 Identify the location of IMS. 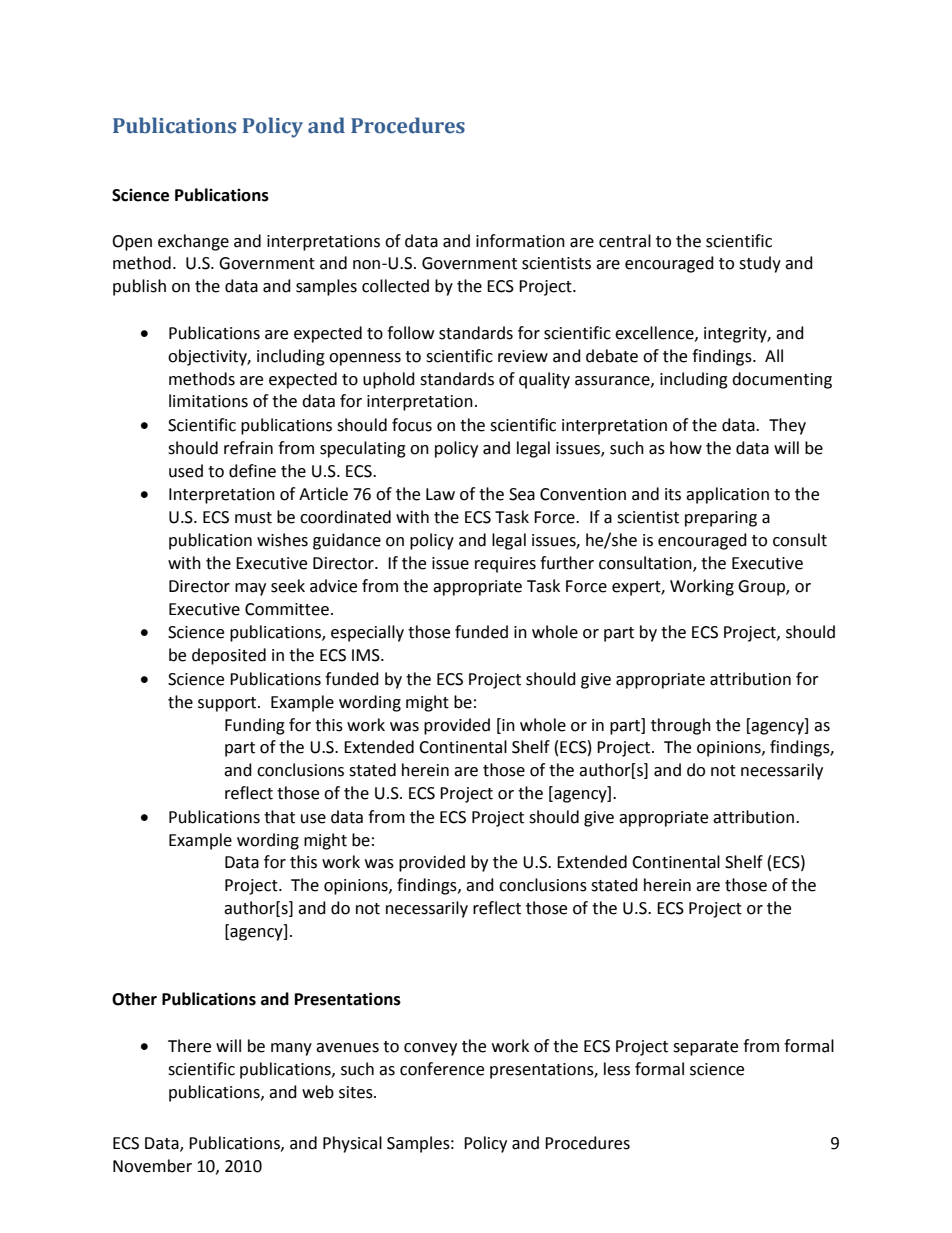
(367, 655).
